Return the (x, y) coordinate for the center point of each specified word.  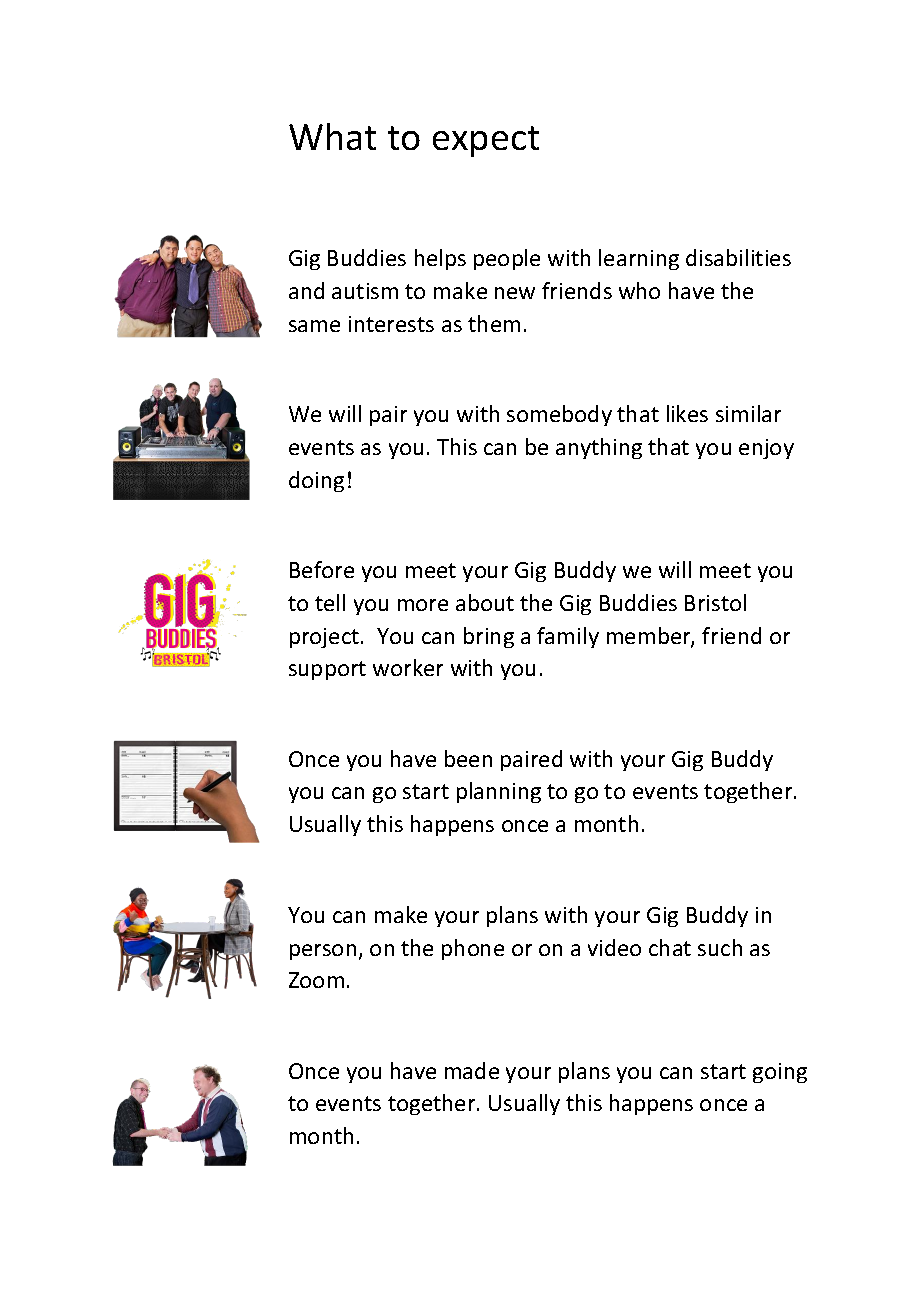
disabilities (738, 257)
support (327, 670)
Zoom (316, 980)
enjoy (766, 449)
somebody (559, 415)
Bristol (715, 602)
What (332, 136)
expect (486, 141)
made (472, 1070)
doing (316, 481)
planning (499, 792)
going (780, 1073)
